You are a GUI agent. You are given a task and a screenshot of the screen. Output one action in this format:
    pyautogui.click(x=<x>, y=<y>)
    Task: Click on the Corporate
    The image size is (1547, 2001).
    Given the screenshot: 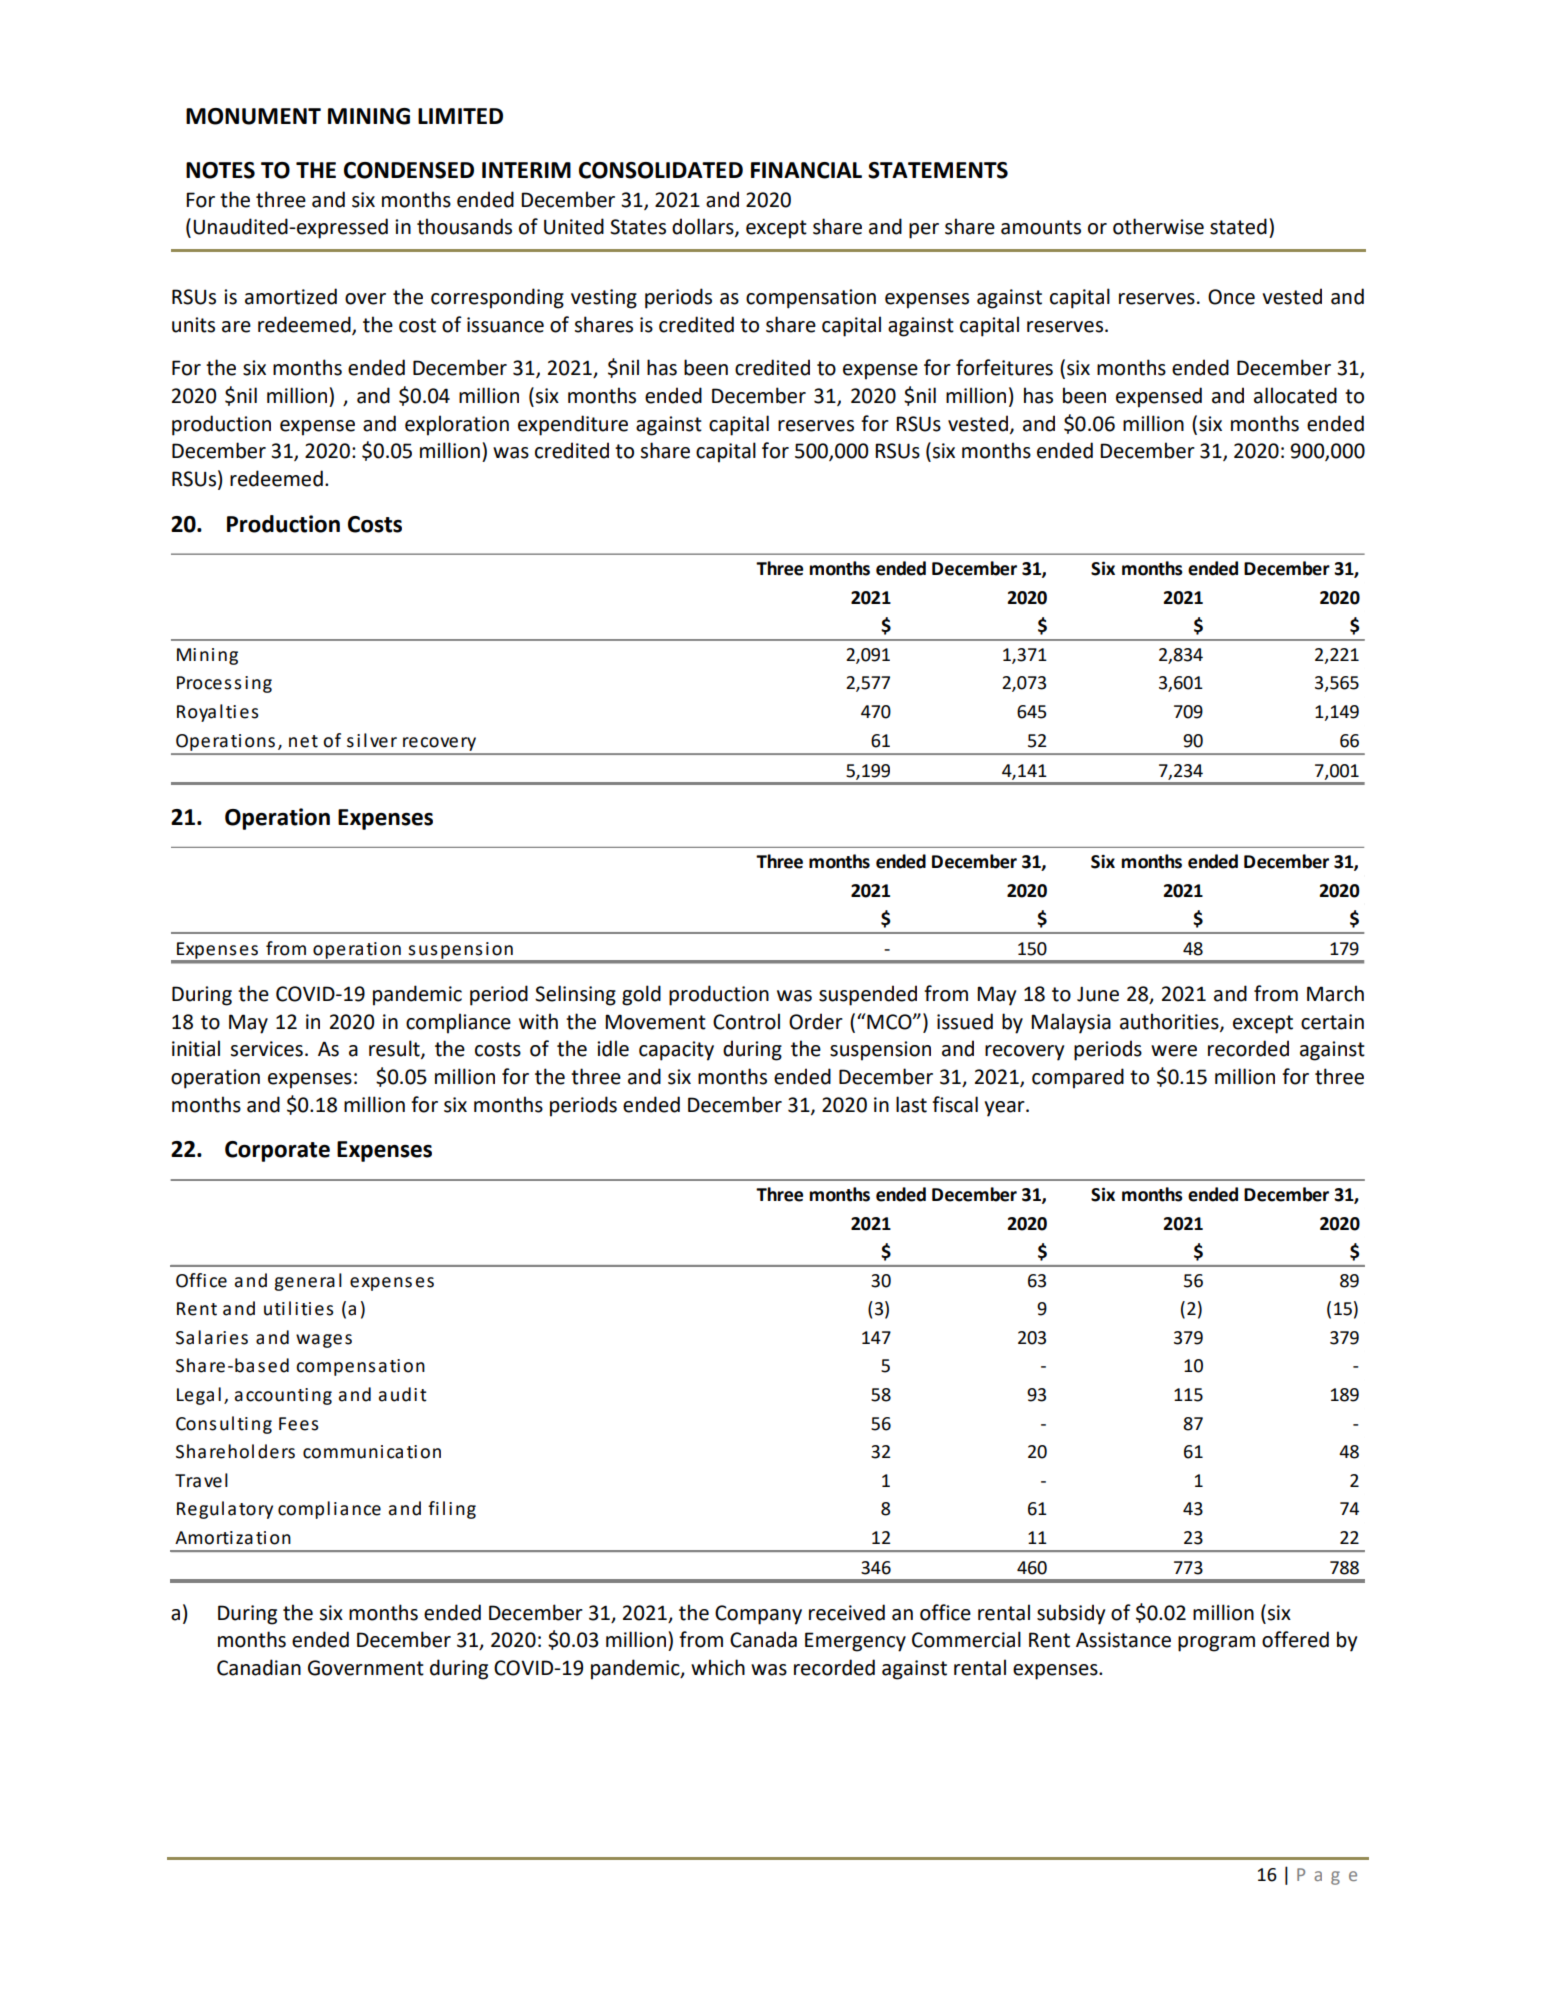 What is the action you would take?
    pyautogui.click(x=277, y=1151)
